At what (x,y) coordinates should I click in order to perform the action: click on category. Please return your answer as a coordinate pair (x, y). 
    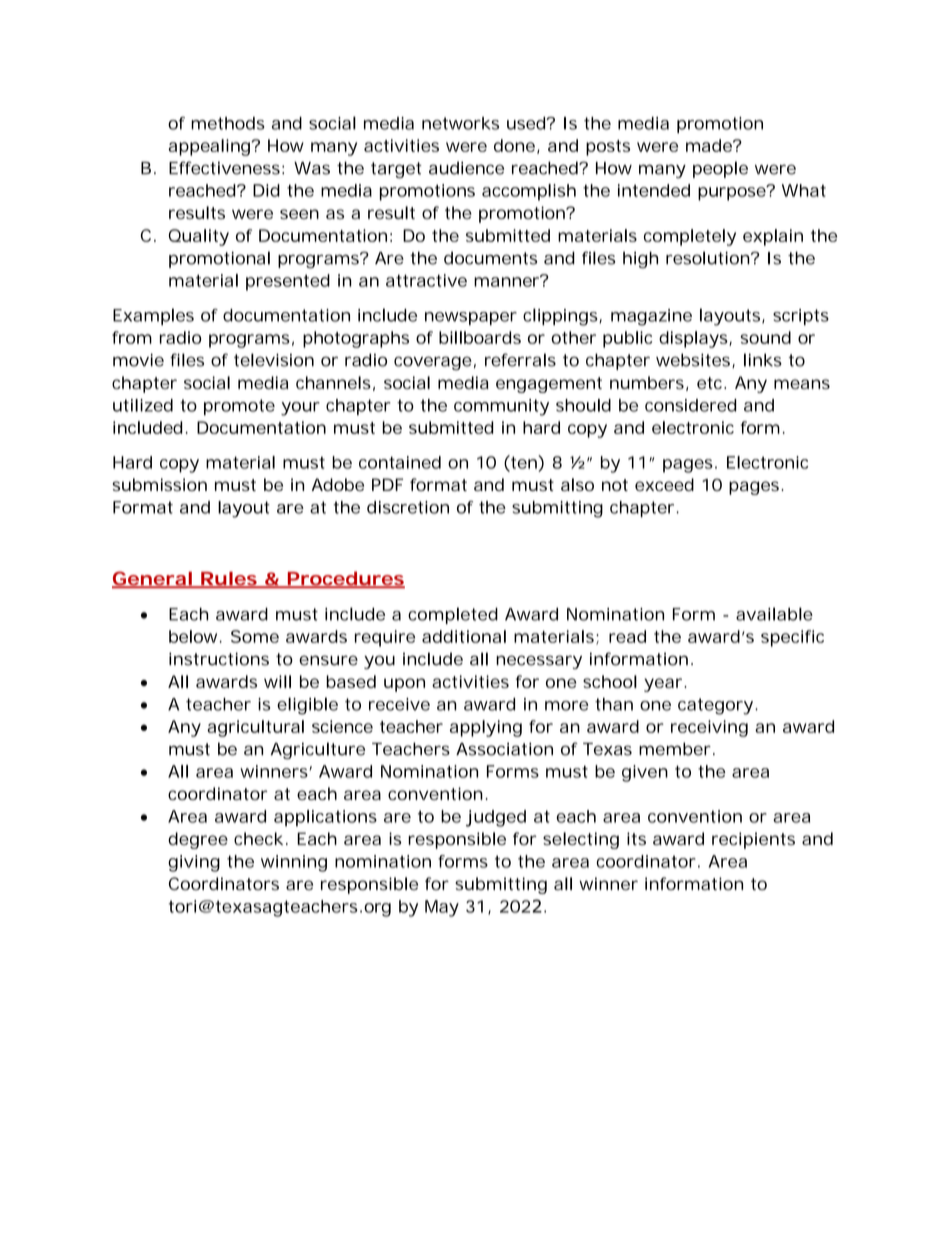
    Looking at the image, I should click on (717, 706).
